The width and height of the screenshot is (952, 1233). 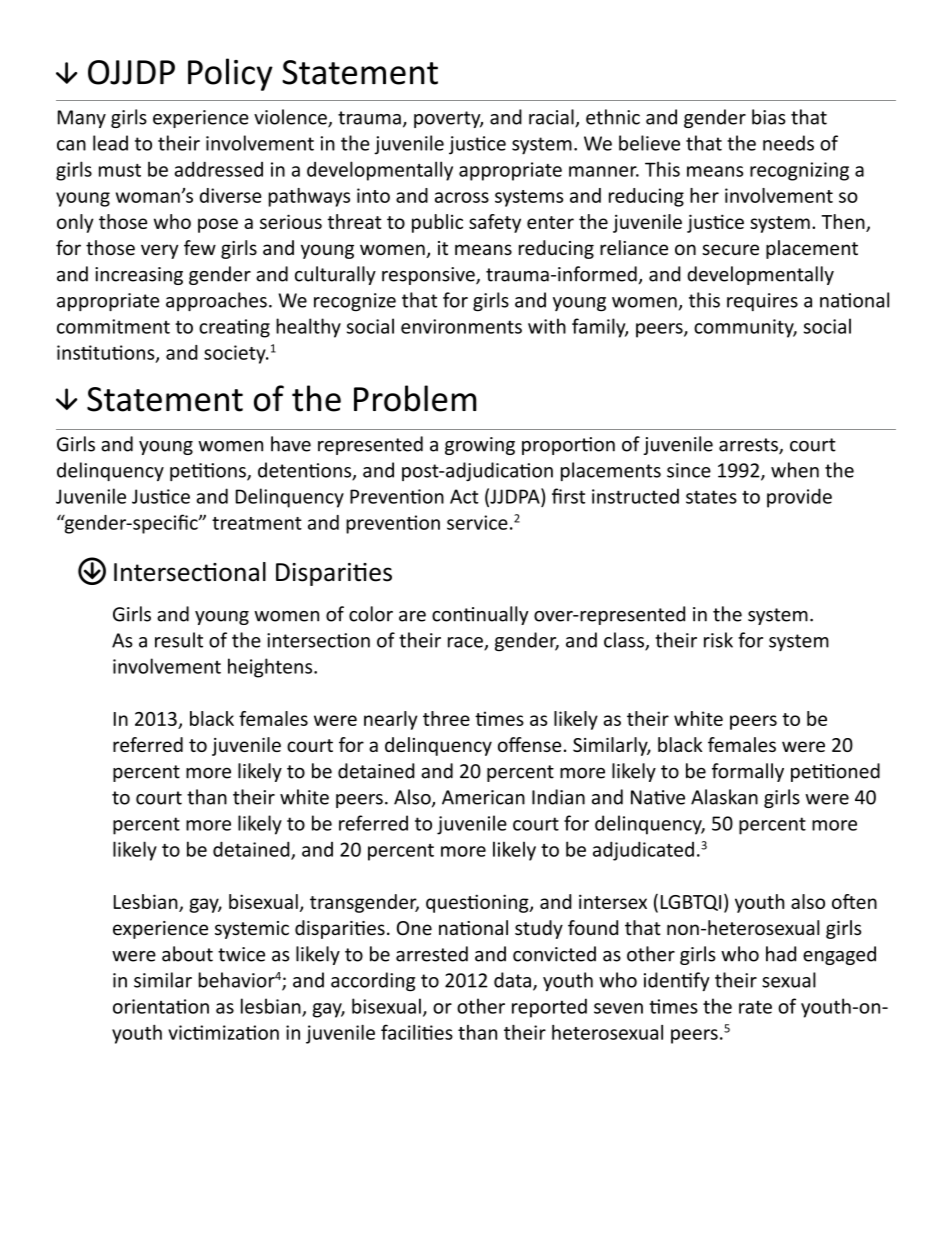 I want to click on orientation, so click(x=161, y=1006).
